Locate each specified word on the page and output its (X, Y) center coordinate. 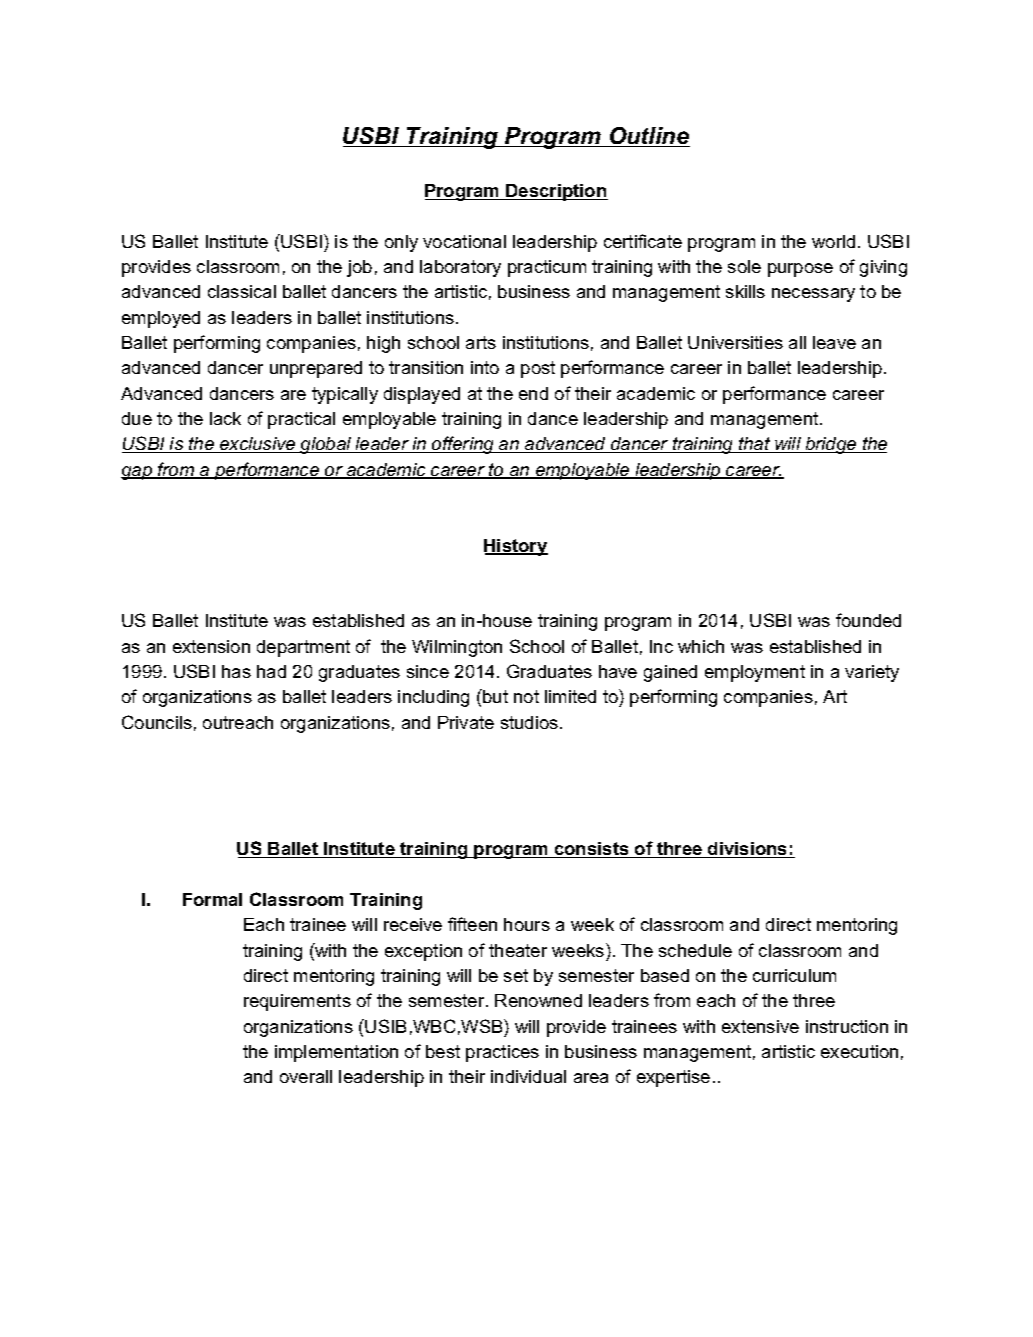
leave (834, 342)
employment (755, 673)
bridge (831, 445)
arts (481, 342)
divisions (748, 850)
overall (306, 1076)
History (516, 547)
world (833, 241)
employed (161, 319)
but (494, 696)
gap (138, 473)
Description (556, 192)
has (236, 671)
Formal (212, 899)
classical (242, 291)
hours (527, 924)
